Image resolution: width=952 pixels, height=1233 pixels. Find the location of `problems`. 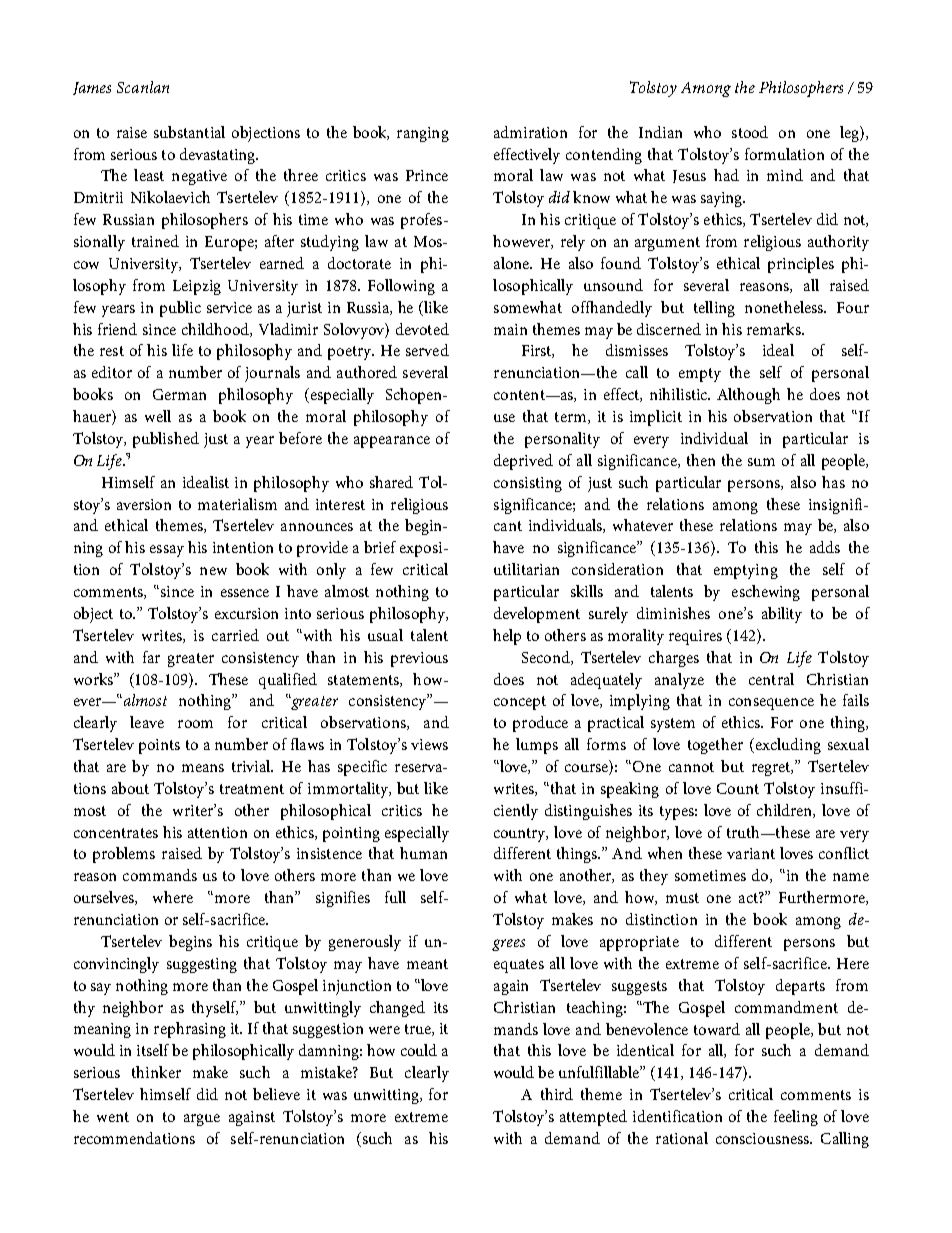

problems is located at coordinates (124, 855).
